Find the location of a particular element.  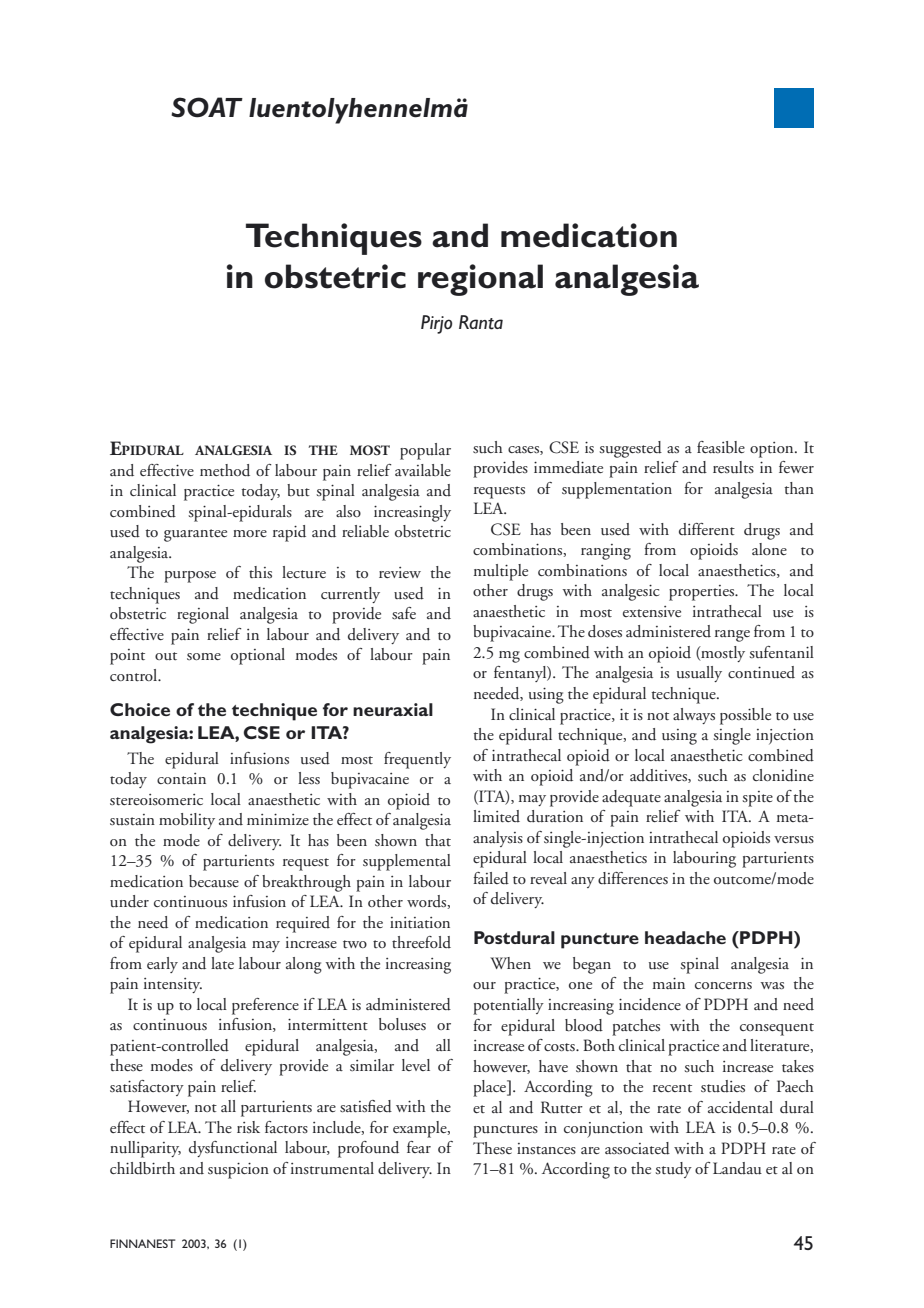

because is located at coordinates (214, 881).
